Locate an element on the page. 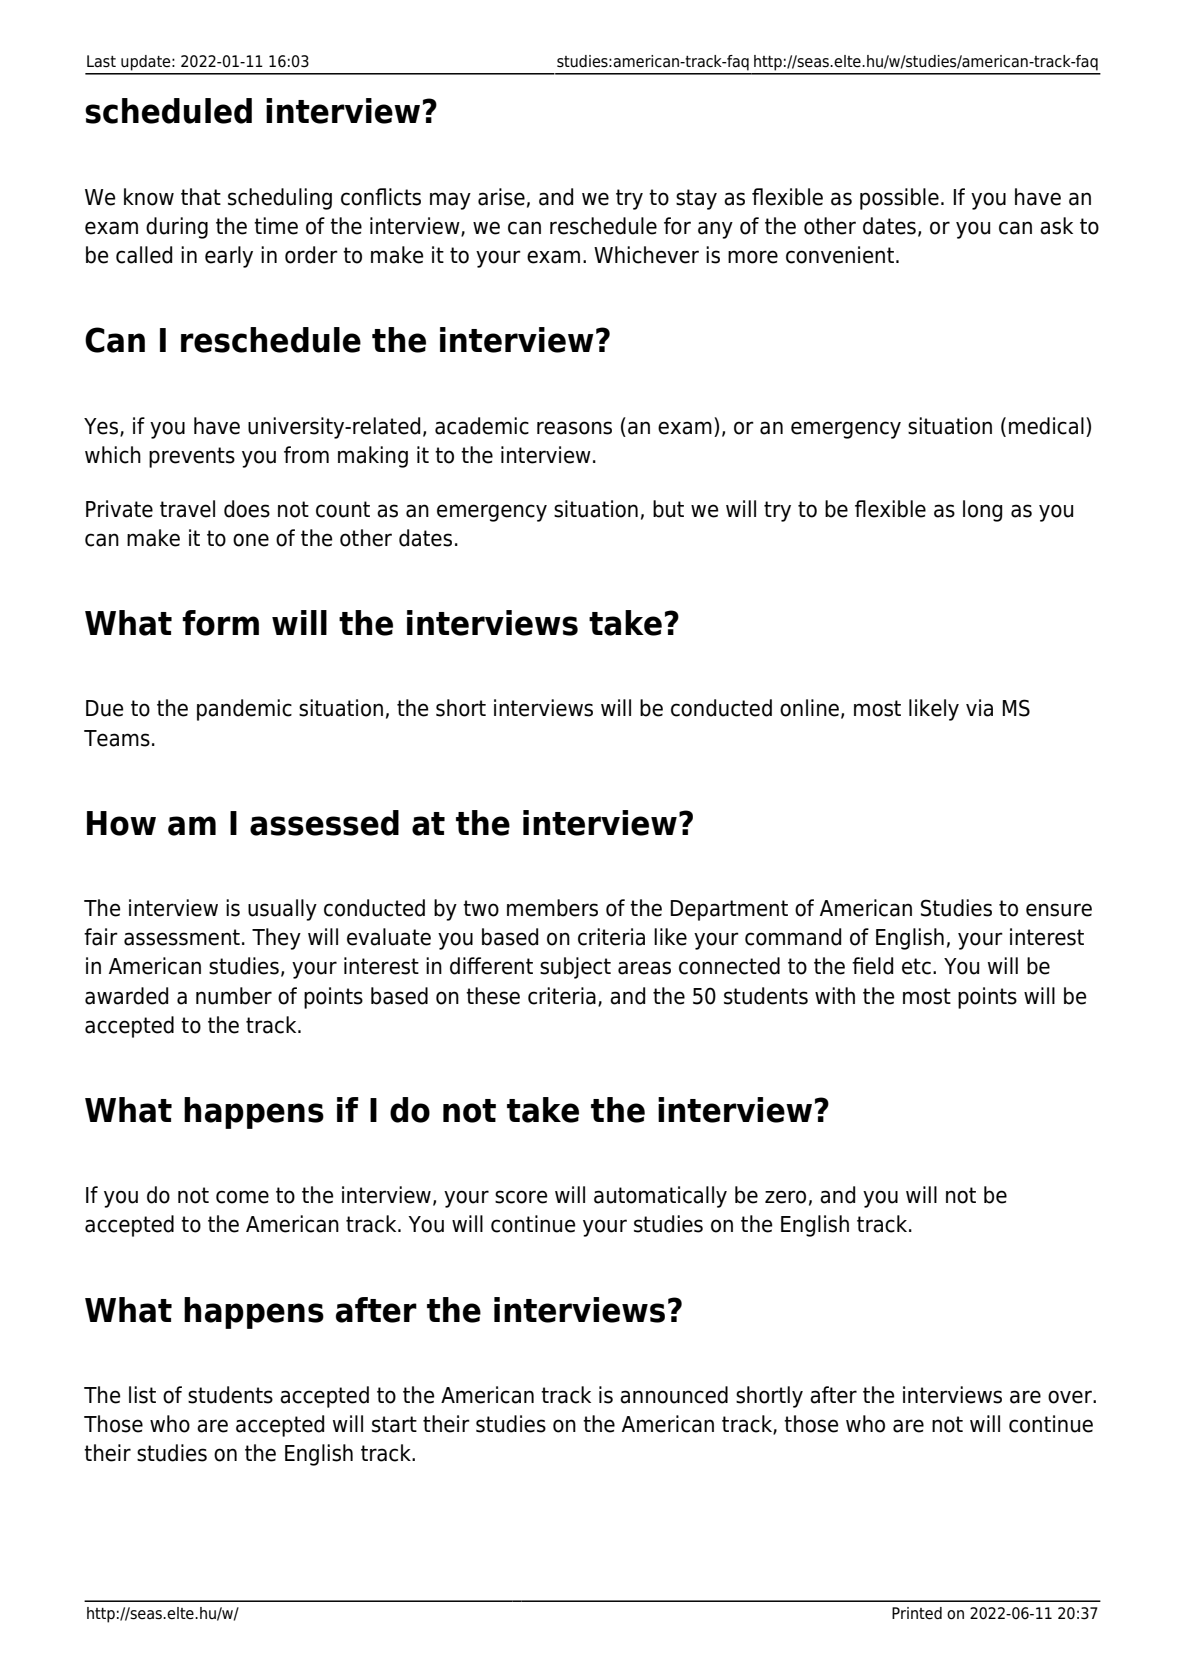  arise is located at coordinates (501, 197).
